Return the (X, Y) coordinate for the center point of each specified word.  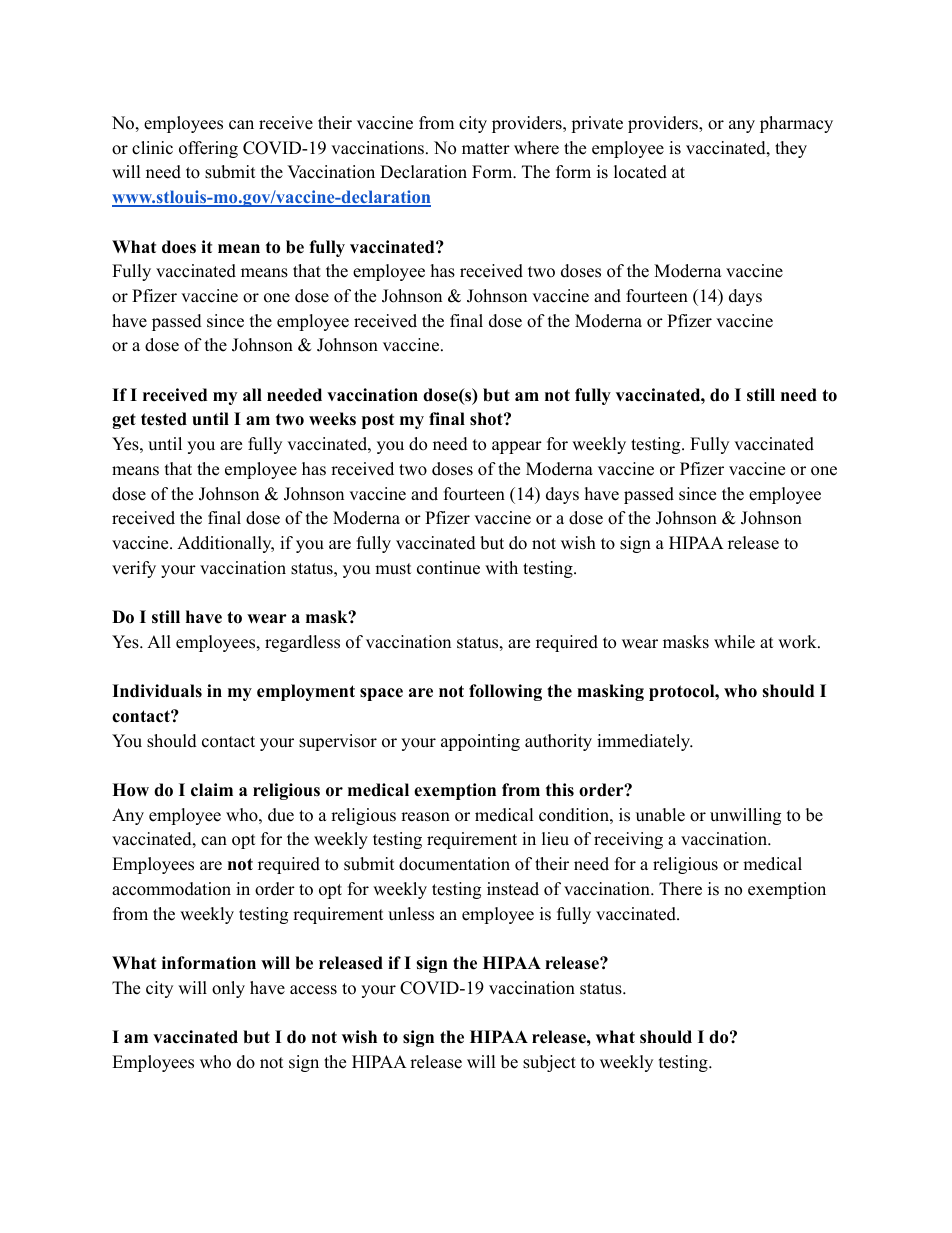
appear (517, 447)
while (734, 642)
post (378, 421)
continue (448, 568)
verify (134, 569)
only (228, 989)
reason (425, 817)
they (791, 149)
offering (208, 149)
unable (660, 815)
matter (486, 149)
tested (164, 419)
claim (212, 790)
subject (549, 1063)
